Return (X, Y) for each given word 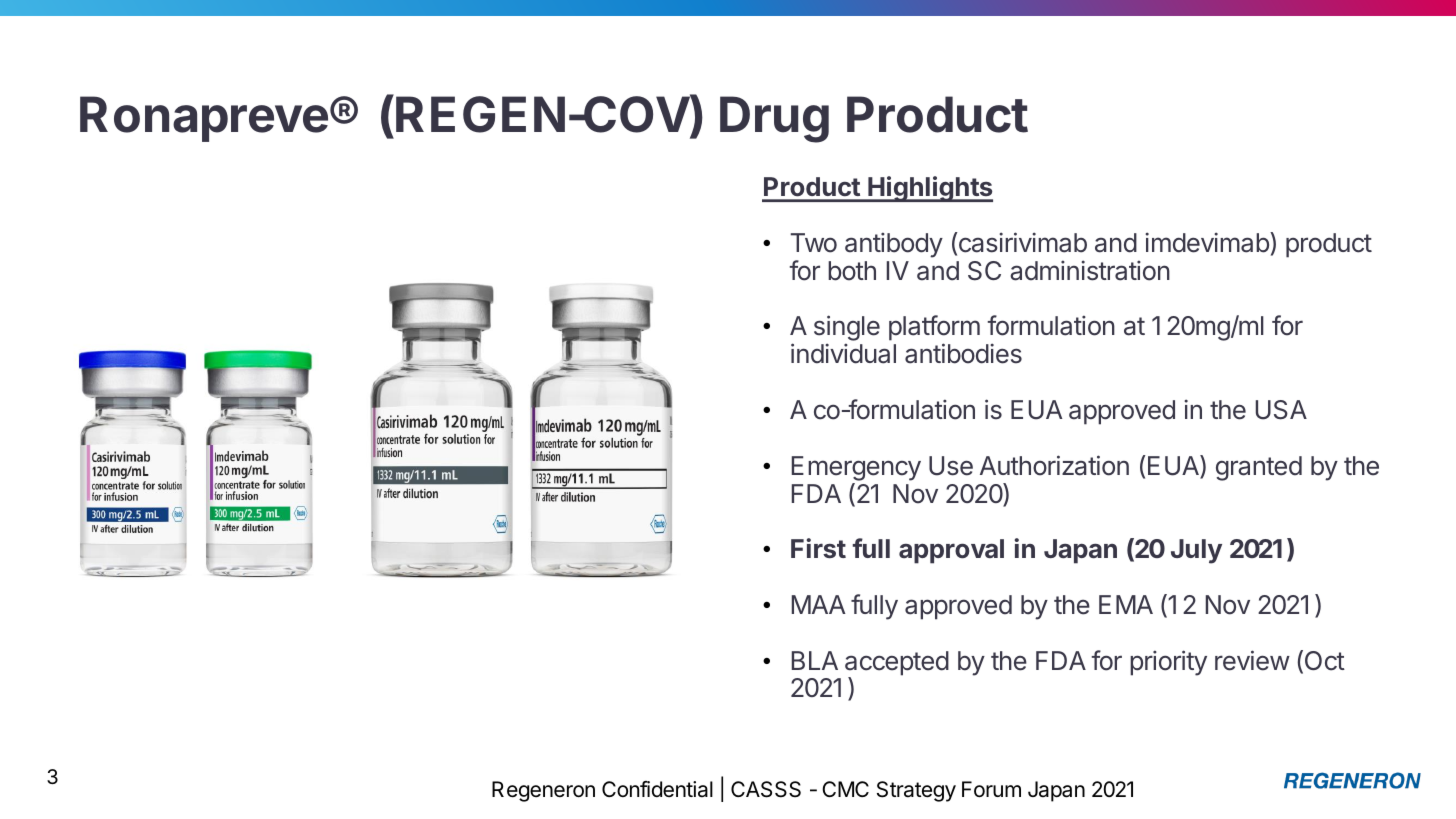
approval (951, 551)
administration (1090, 270)
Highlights (929, 189)
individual (843, 353)
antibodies (963, 353)
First (818, 548)
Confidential (657, 789)
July (1196, 551)
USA (1281, 410)
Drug (774, 119)
